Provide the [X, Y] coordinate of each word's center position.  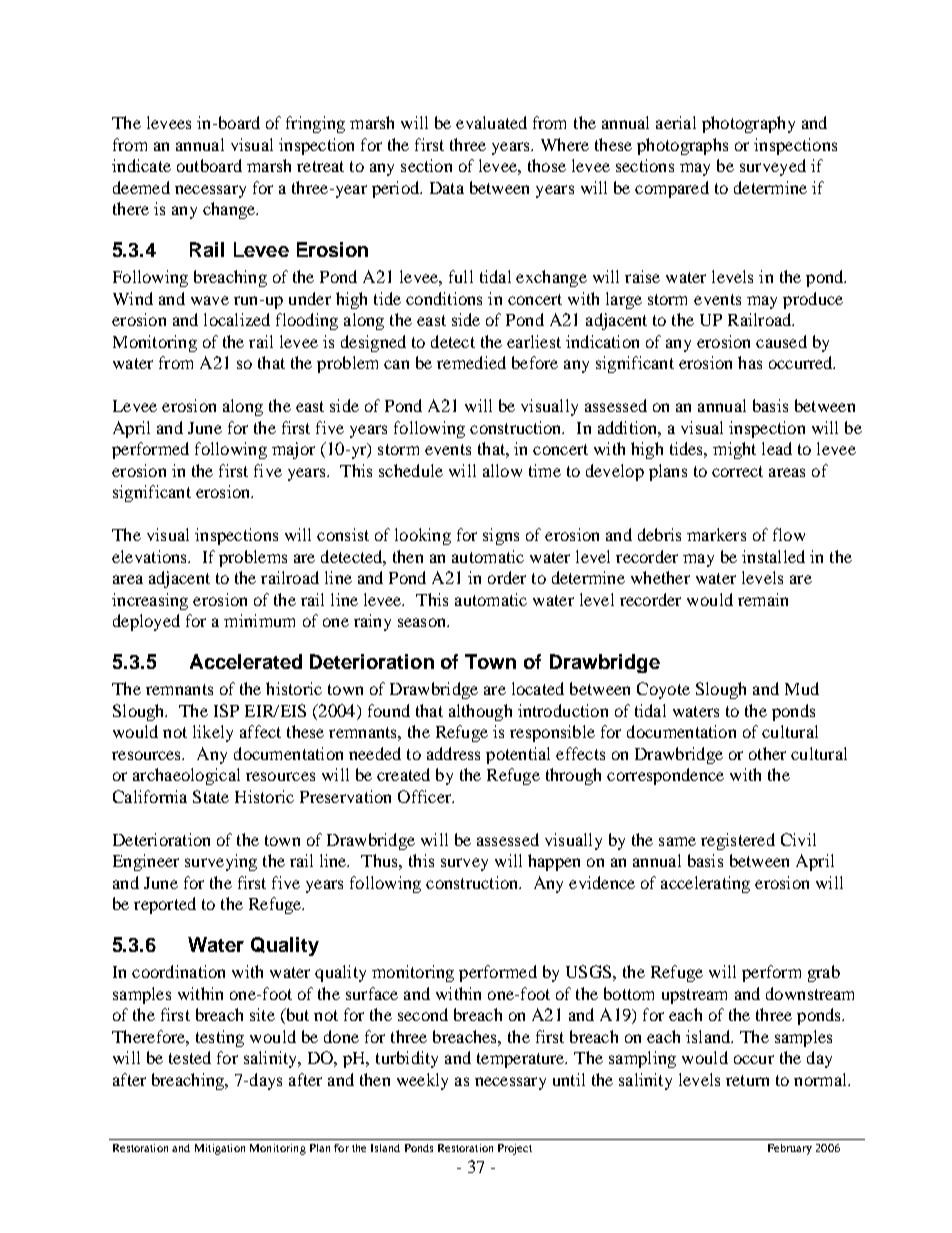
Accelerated [246, 661]
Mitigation [220, 1149]
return [747, 1080]
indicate [141, 165]
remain [763, 599]
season [423, 622]
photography [748, 124]
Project [515, 1149]
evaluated [491, 122]
